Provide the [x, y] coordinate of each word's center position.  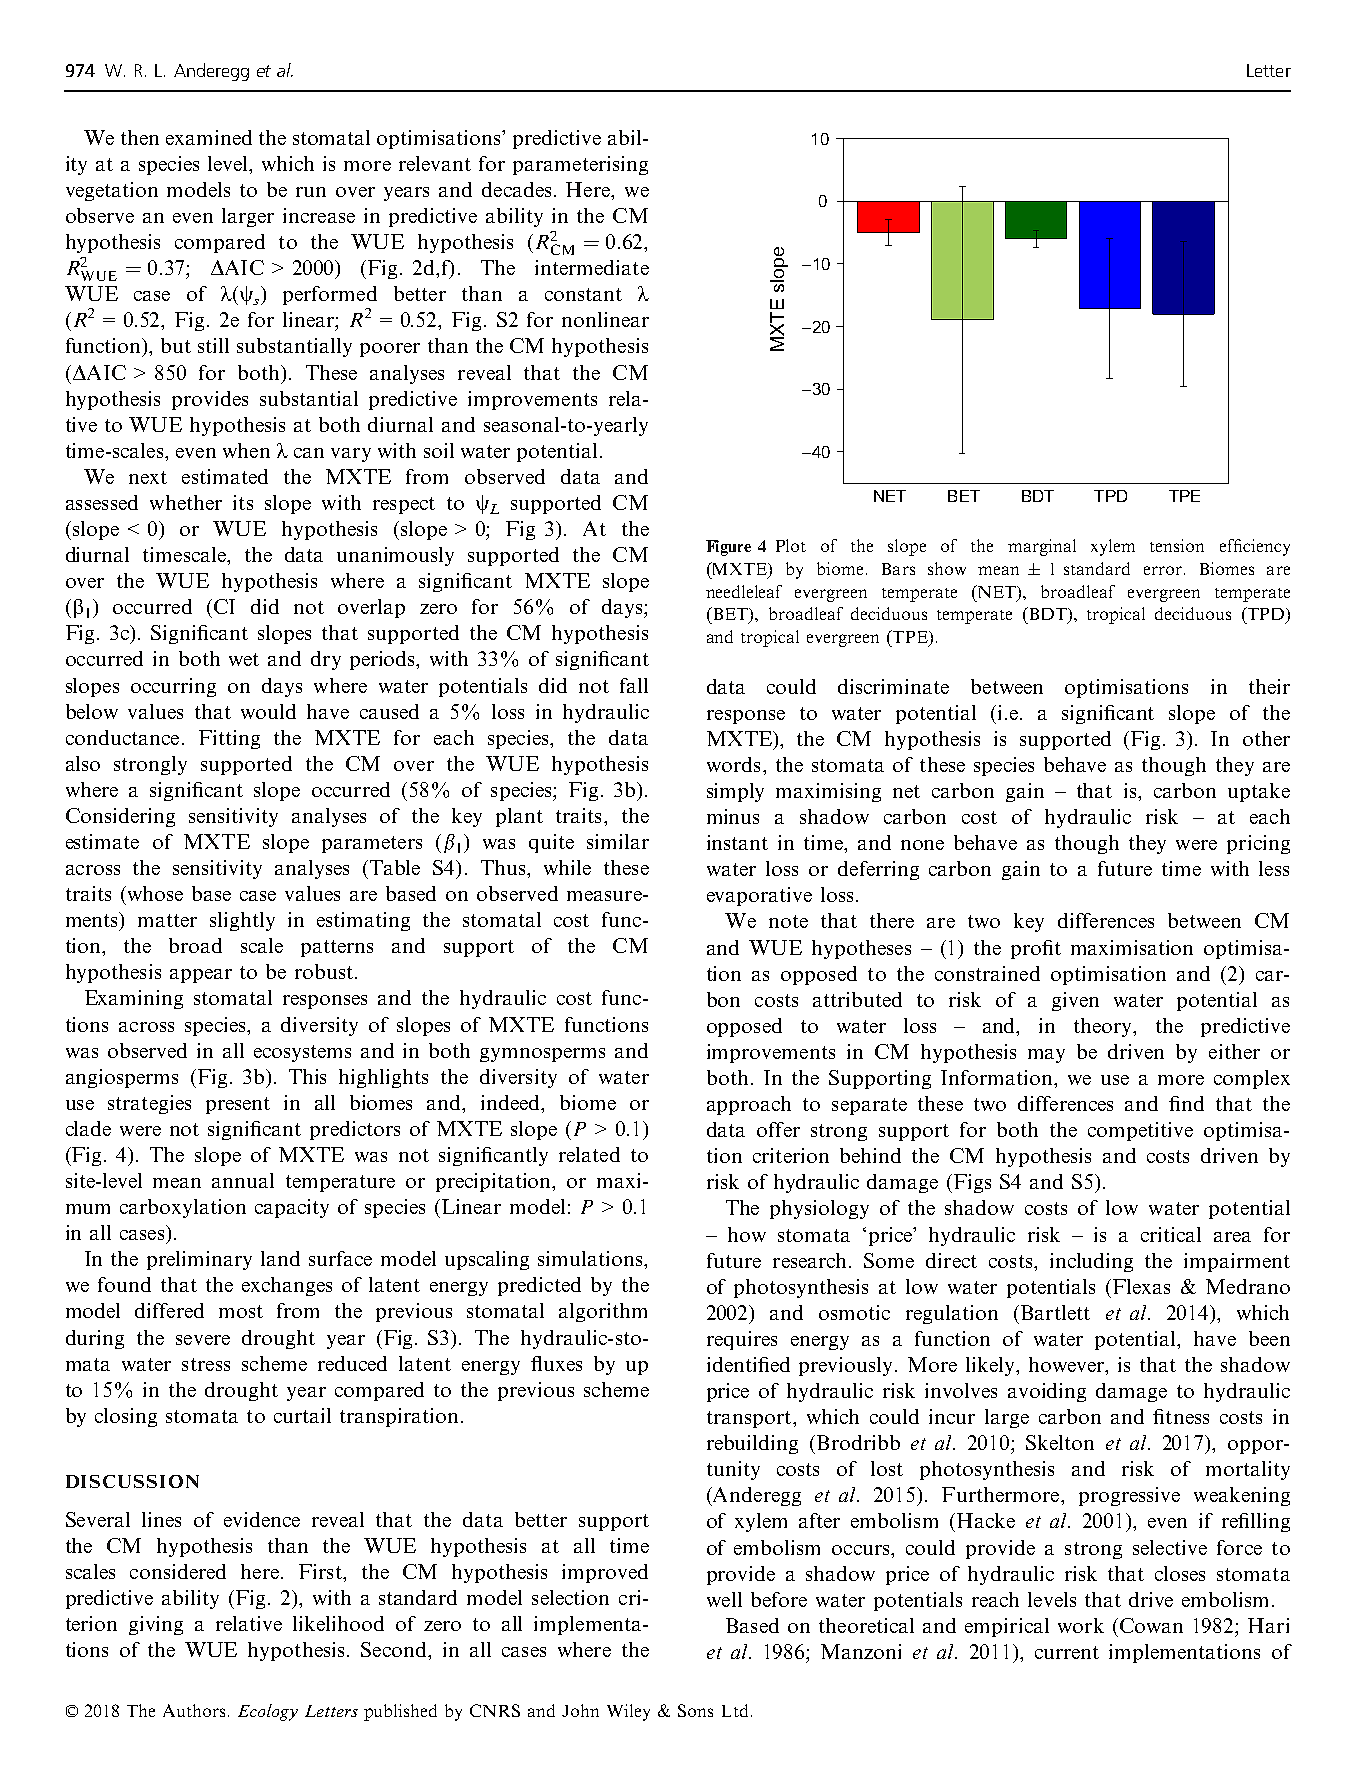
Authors [194, 1710]
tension [1177, 545]
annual [243, 1180]
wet [244, 659]
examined [209, 137]
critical [1171, 1234]
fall [634, 685]
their [1269, 686]
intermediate [592, 267]
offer [778, 1129]
